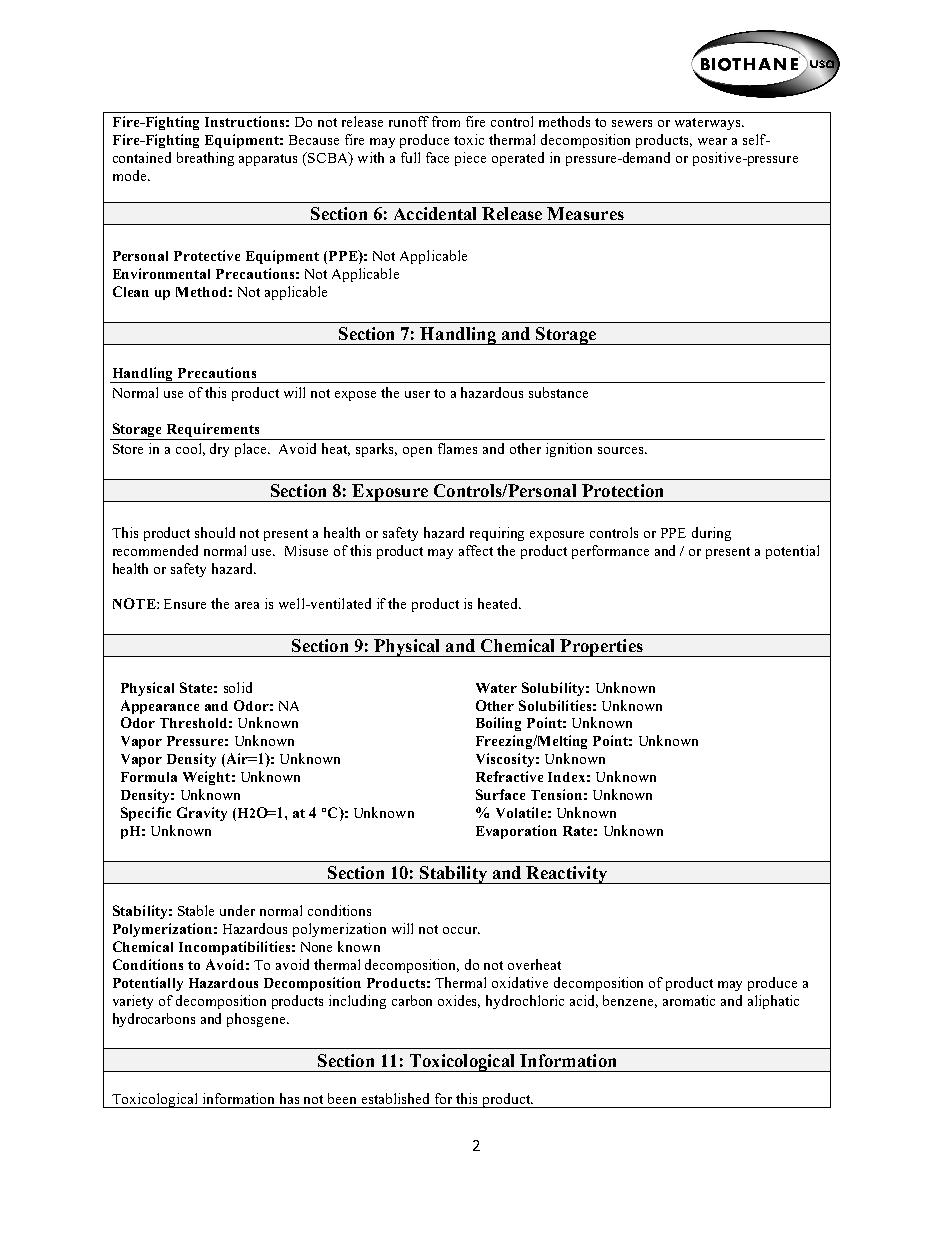 This image has height=1233, width=952. Describe the element at coordinates (213, 430) in the image. I see `Requirements` at that location.
